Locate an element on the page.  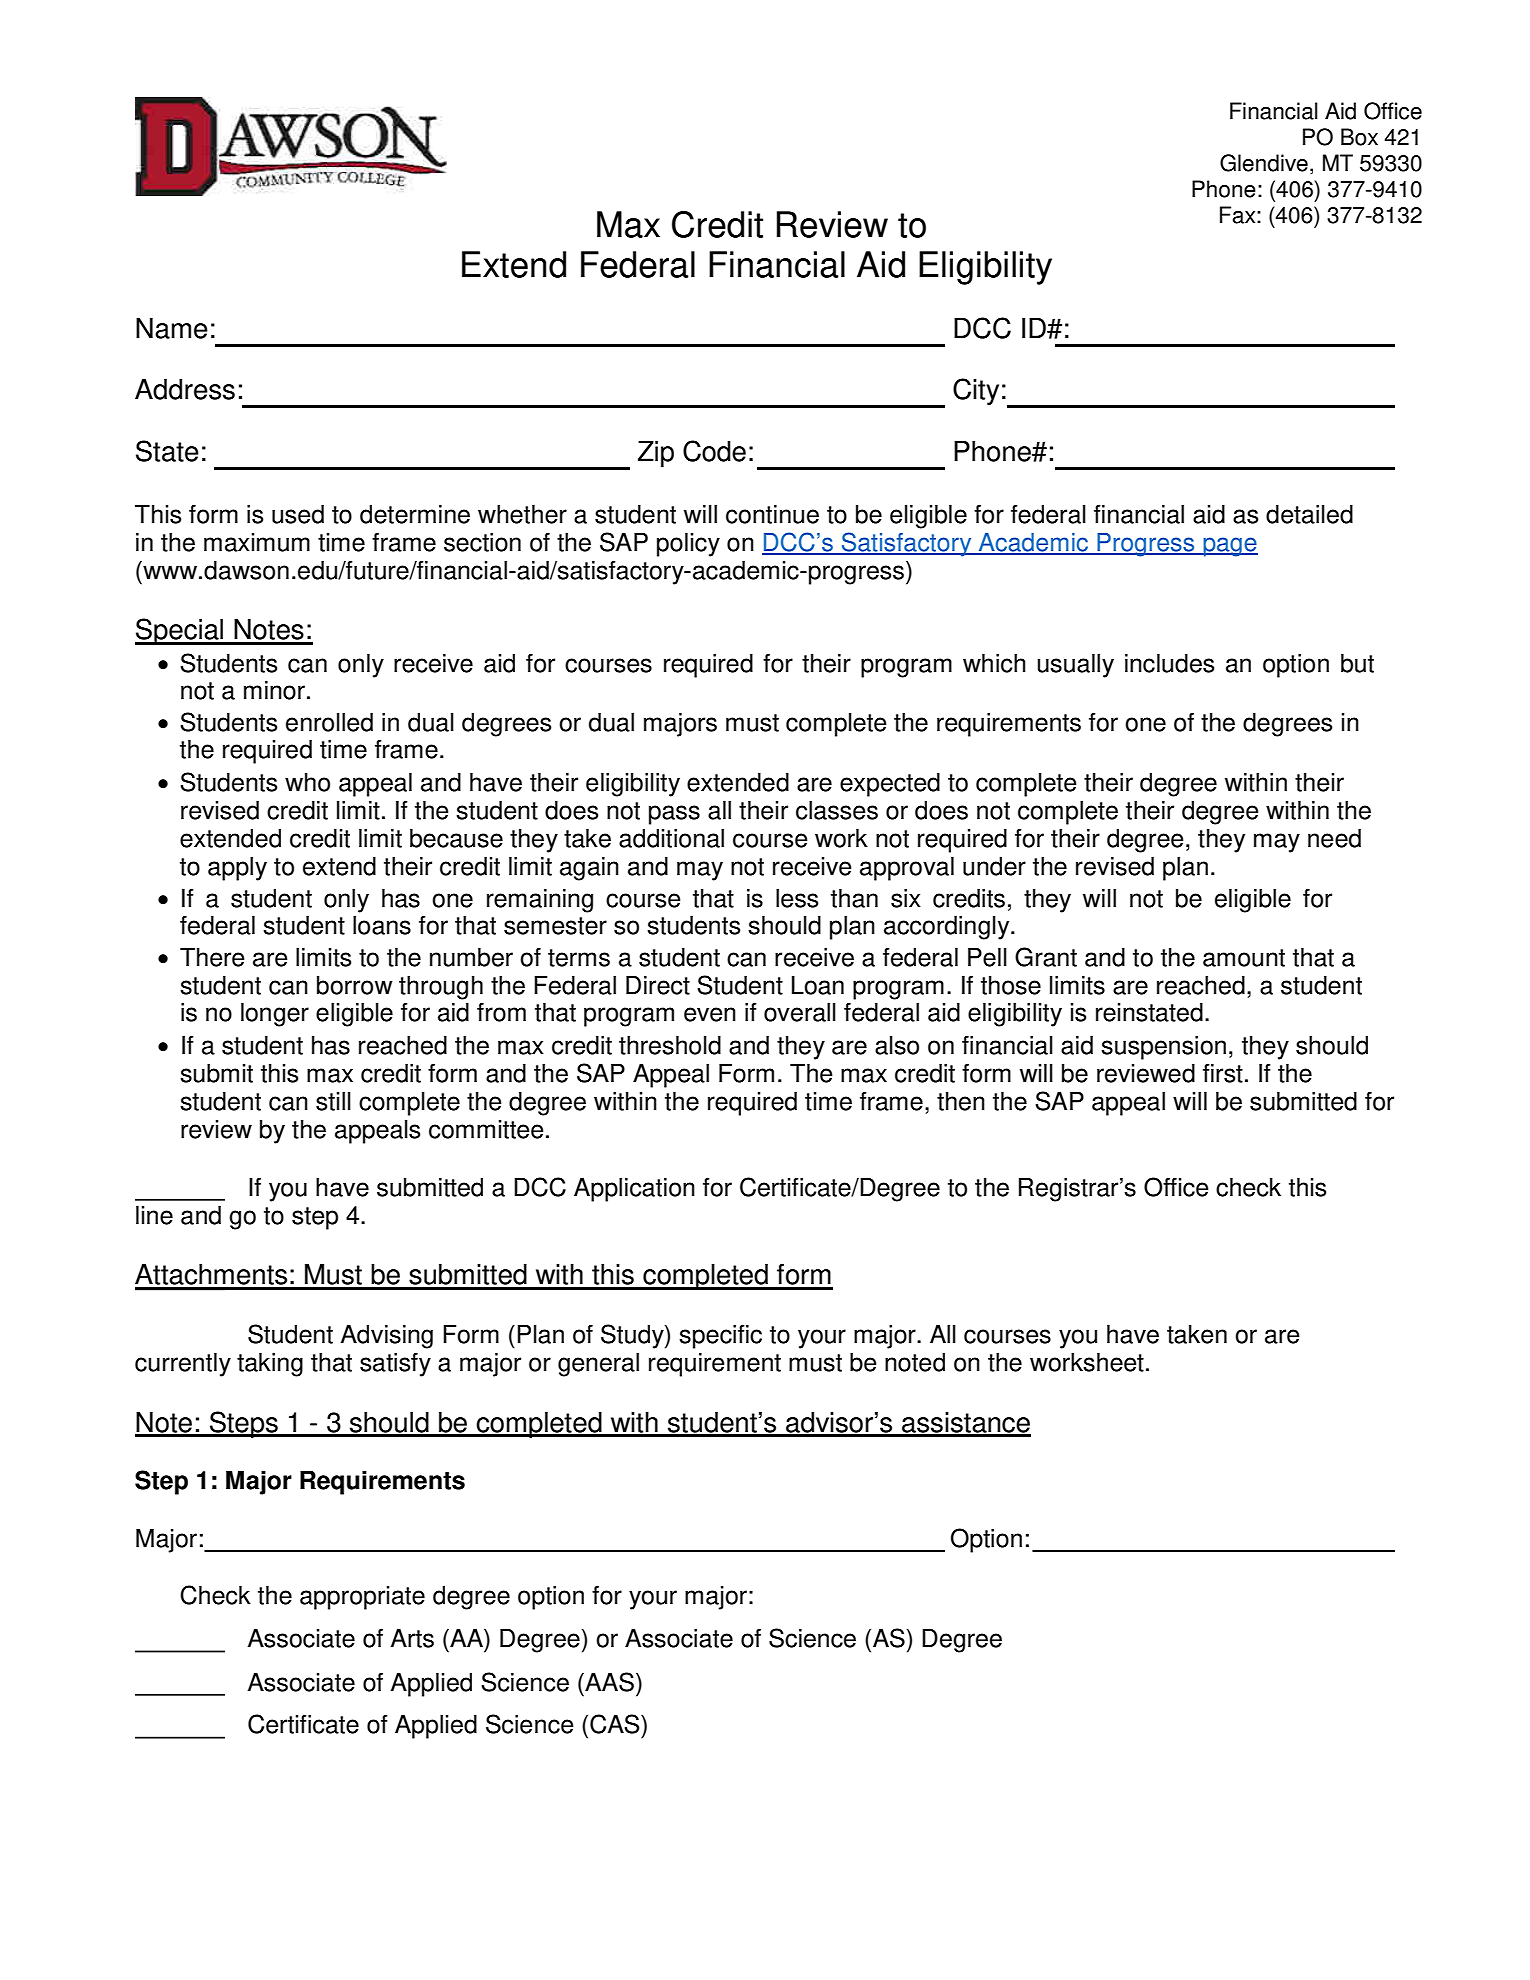
Box is located at coordinates (1359, 137).
